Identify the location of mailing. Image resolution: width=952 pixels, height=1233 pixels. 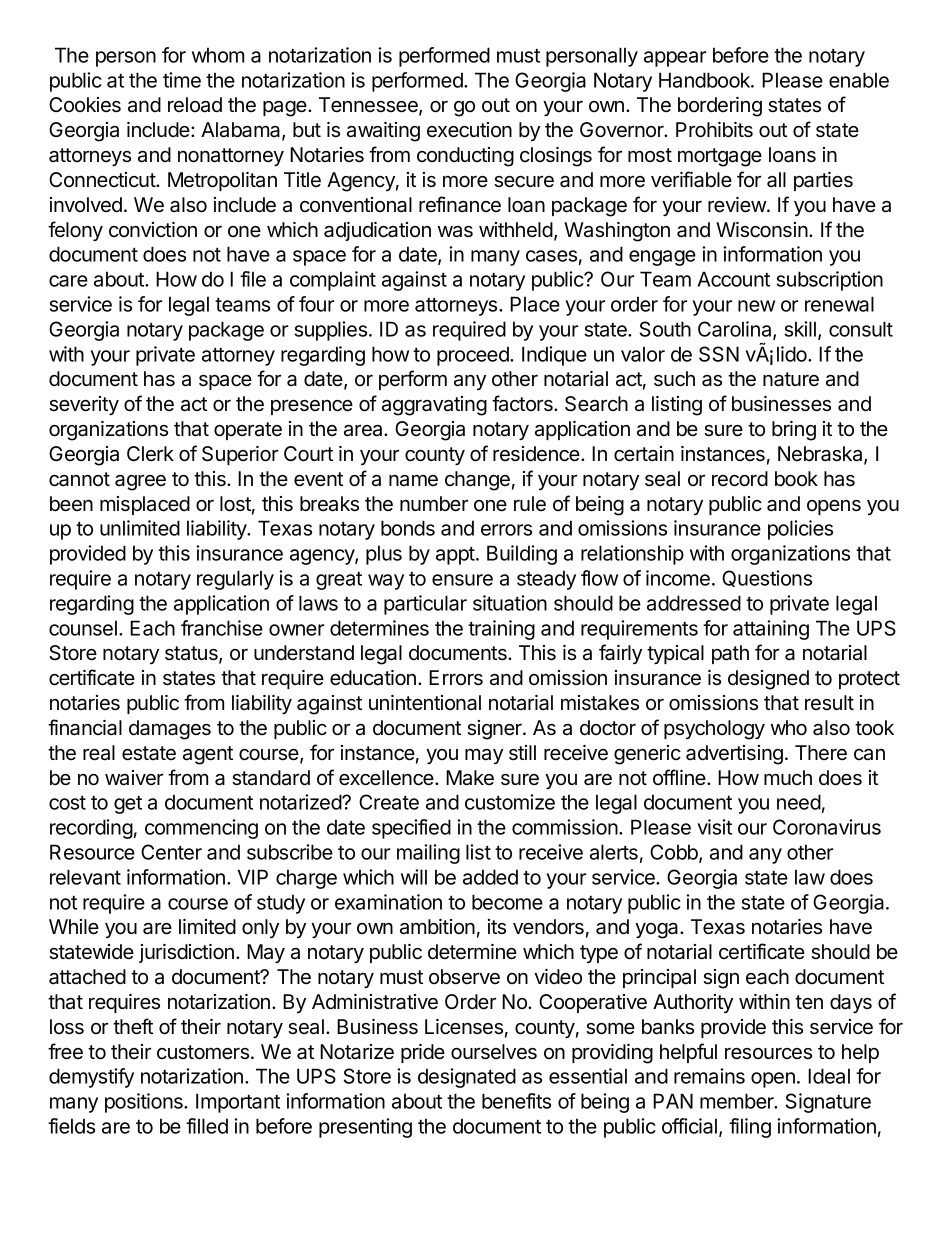
(428, 854).
